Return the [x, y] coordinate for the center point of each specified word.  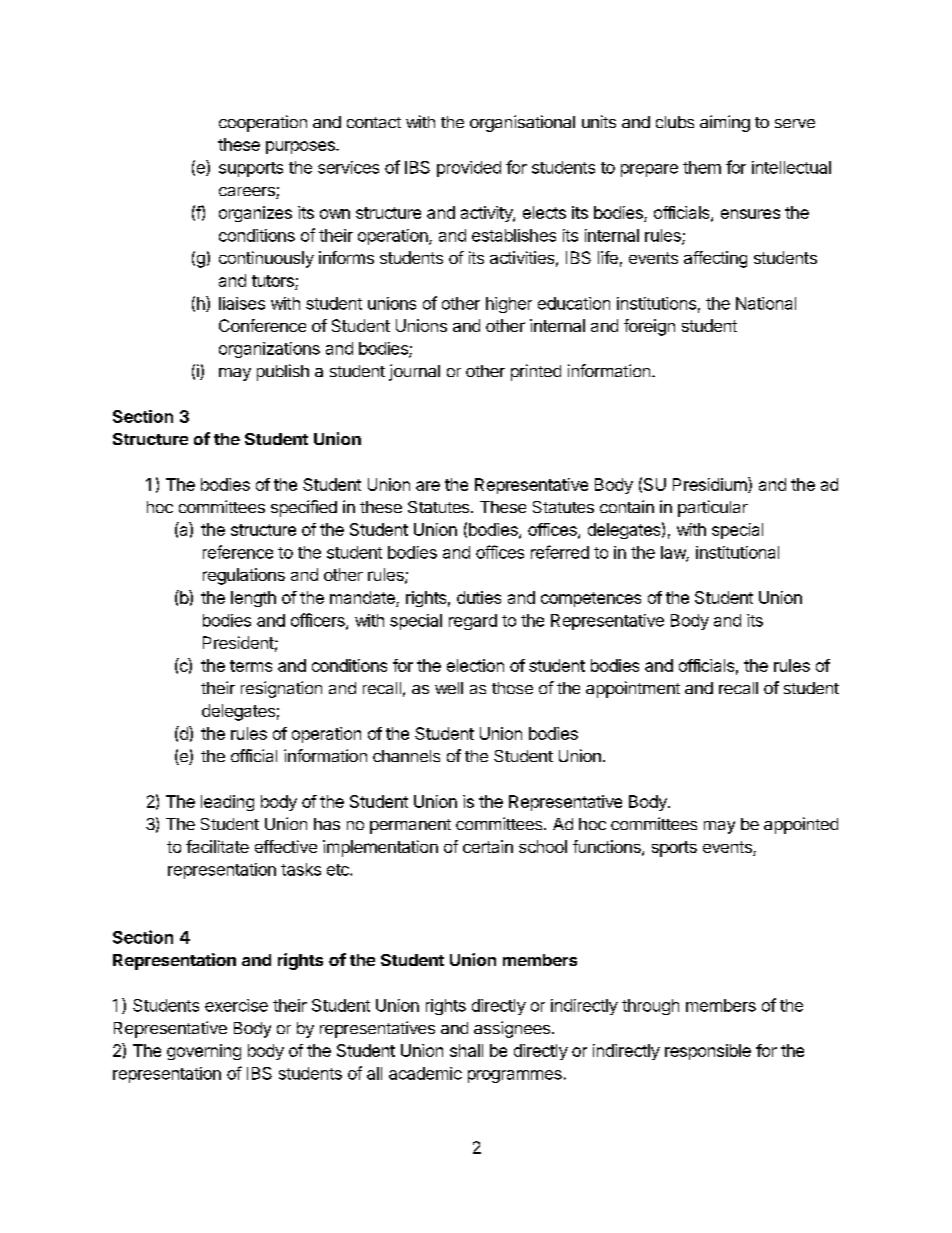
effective [286, 846]
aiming [725, 123]
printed [536, 372]
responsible [708, 1052]
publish [283, 372]
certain [488, 846]
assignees [512, 1029]
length [253, 599]
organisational [522, 123]
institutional [737, 552]
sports [674, 849]
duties [479, 597]
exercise [236, 1005]
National [766, 303]
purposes [301, 147]
